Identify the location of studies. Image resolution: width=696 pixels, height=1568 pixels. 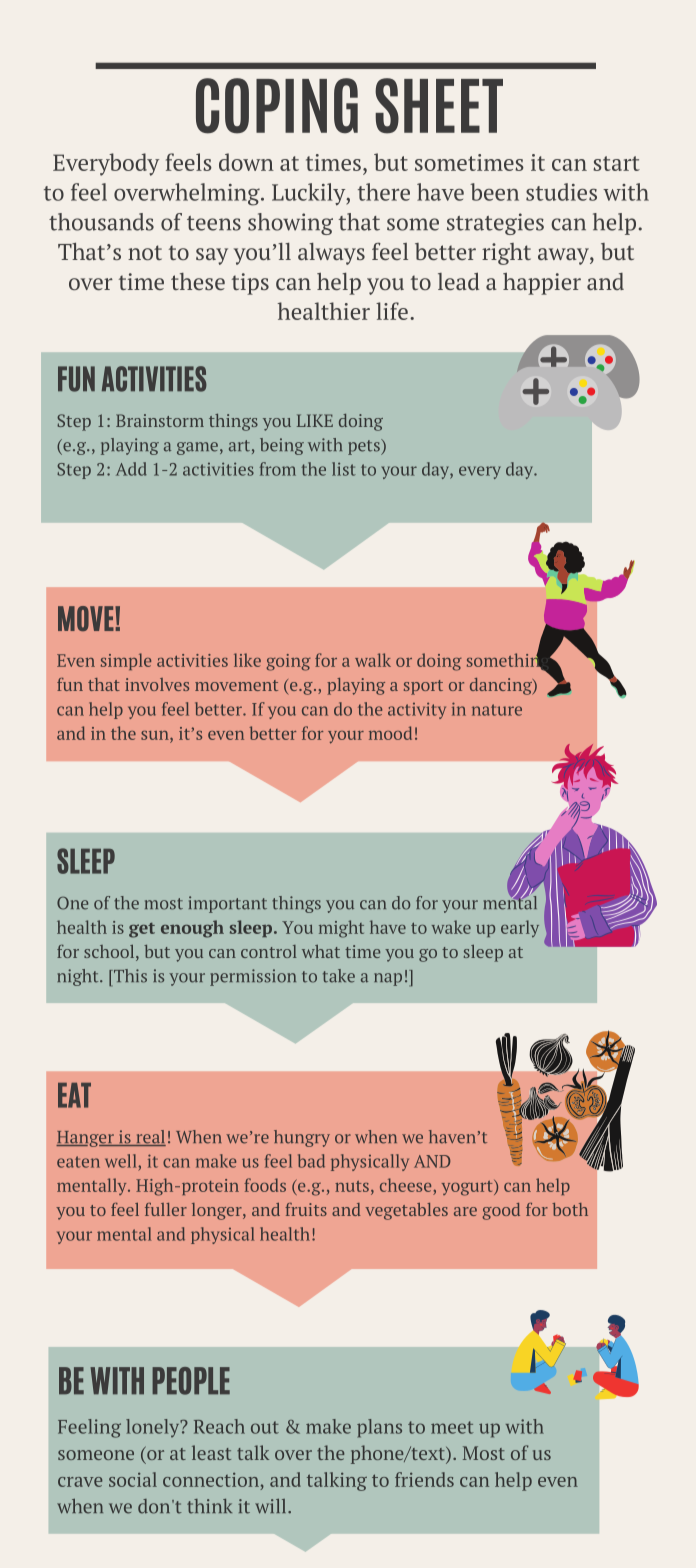
(561, 192).
